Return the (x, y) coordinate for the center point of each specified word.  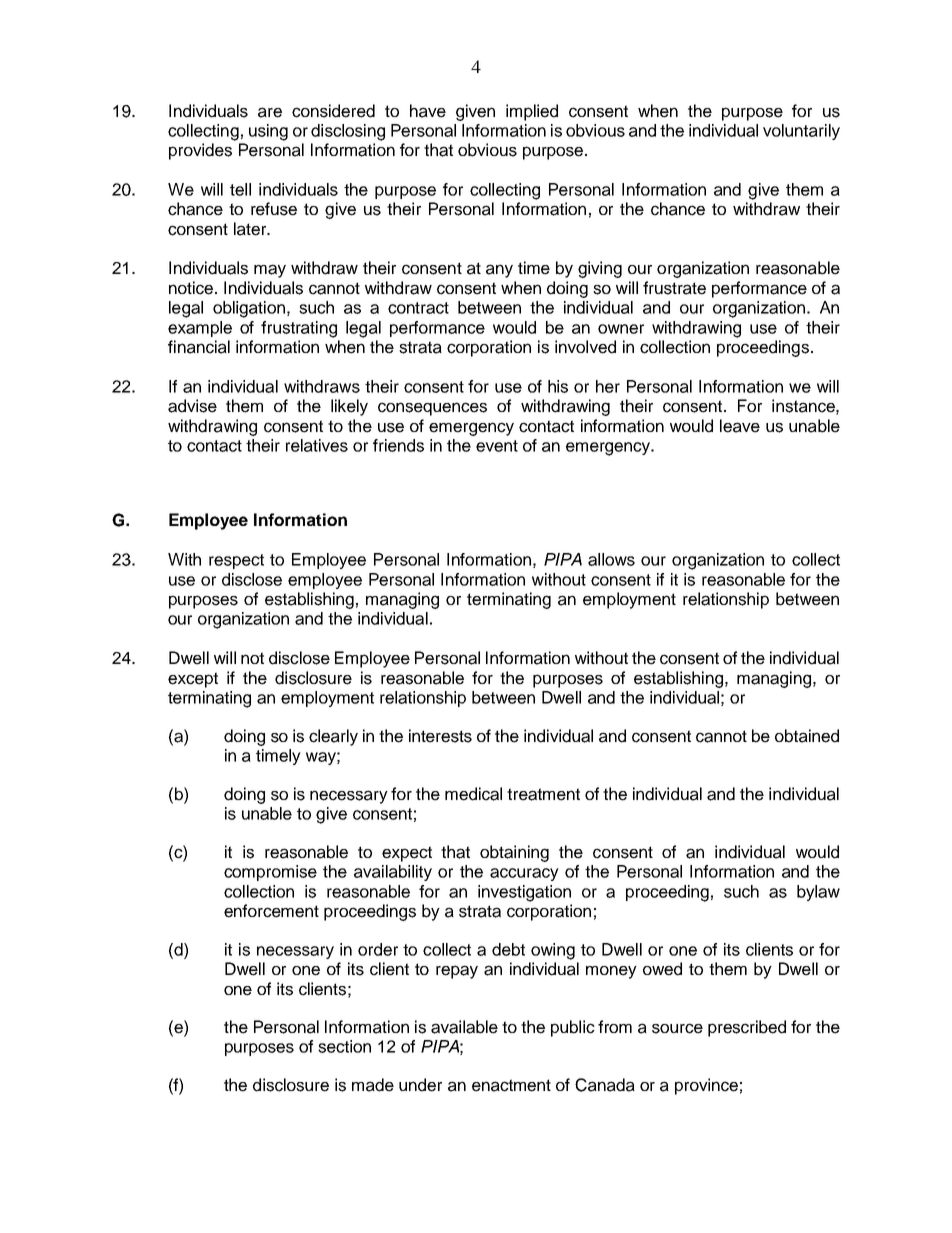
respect (236, 561)
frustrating (299, 329)
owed (662, 969)
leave (740, 426)
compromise (270, 873)
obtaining (514, 853)
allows (611, 559)
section (344, 1046)
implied (532, 112)
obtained (807, 736)
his (558, 386)
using (268, 132)
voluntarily (801, 132)
